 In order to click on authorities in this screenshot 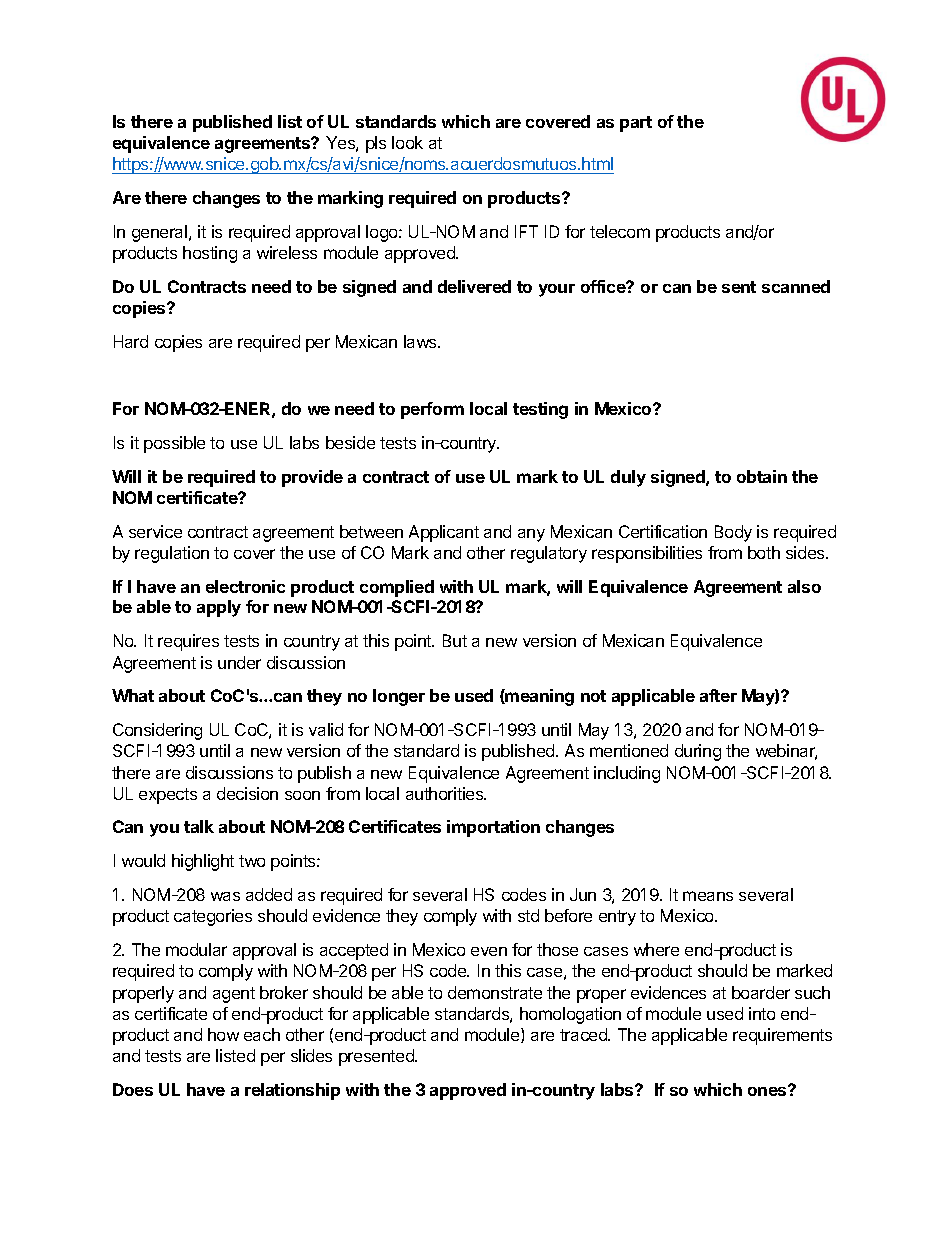, I will do `click(446, 793)`.
